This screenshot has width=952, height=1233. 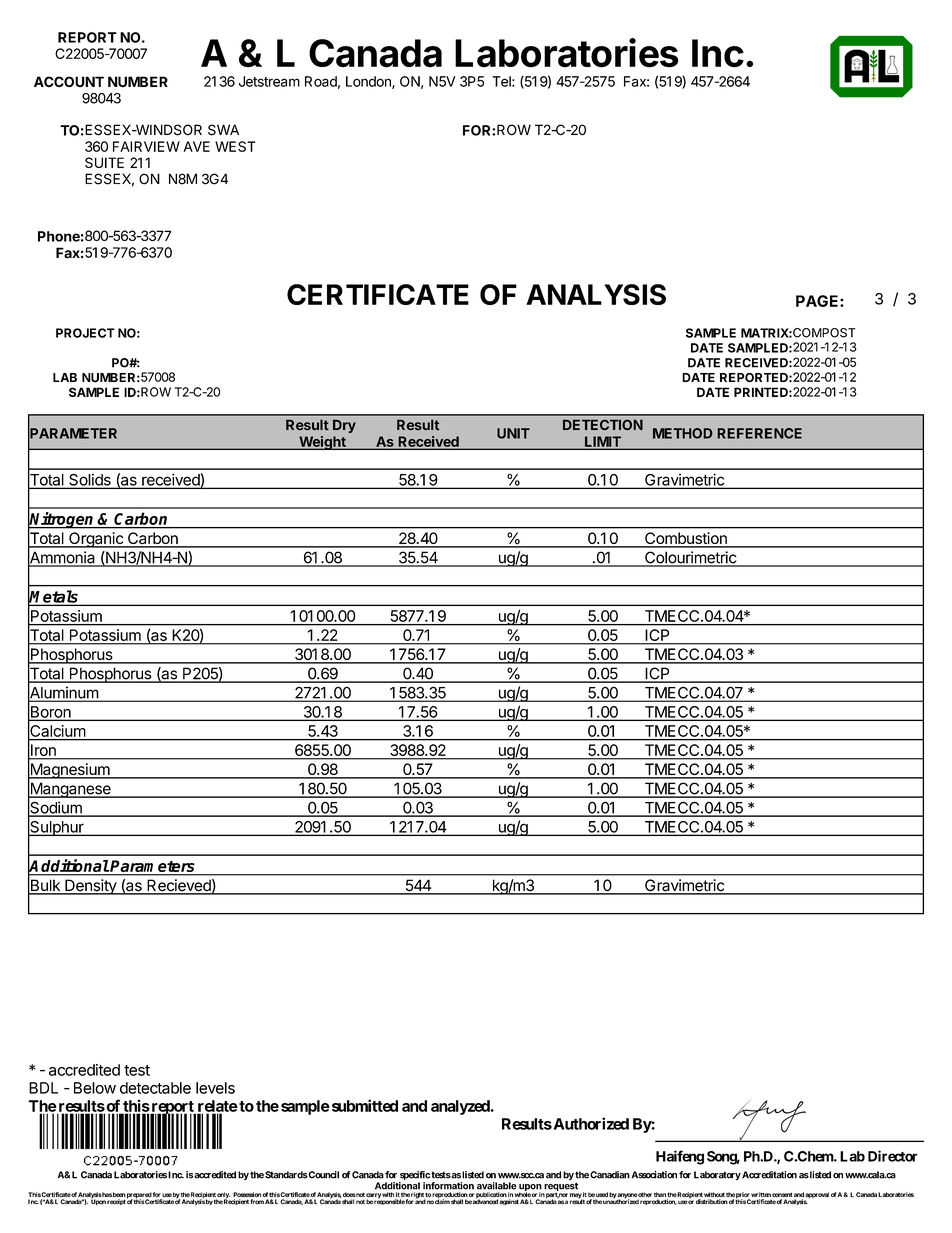 I want to click on submitted, so click(x=363, y=1105).
